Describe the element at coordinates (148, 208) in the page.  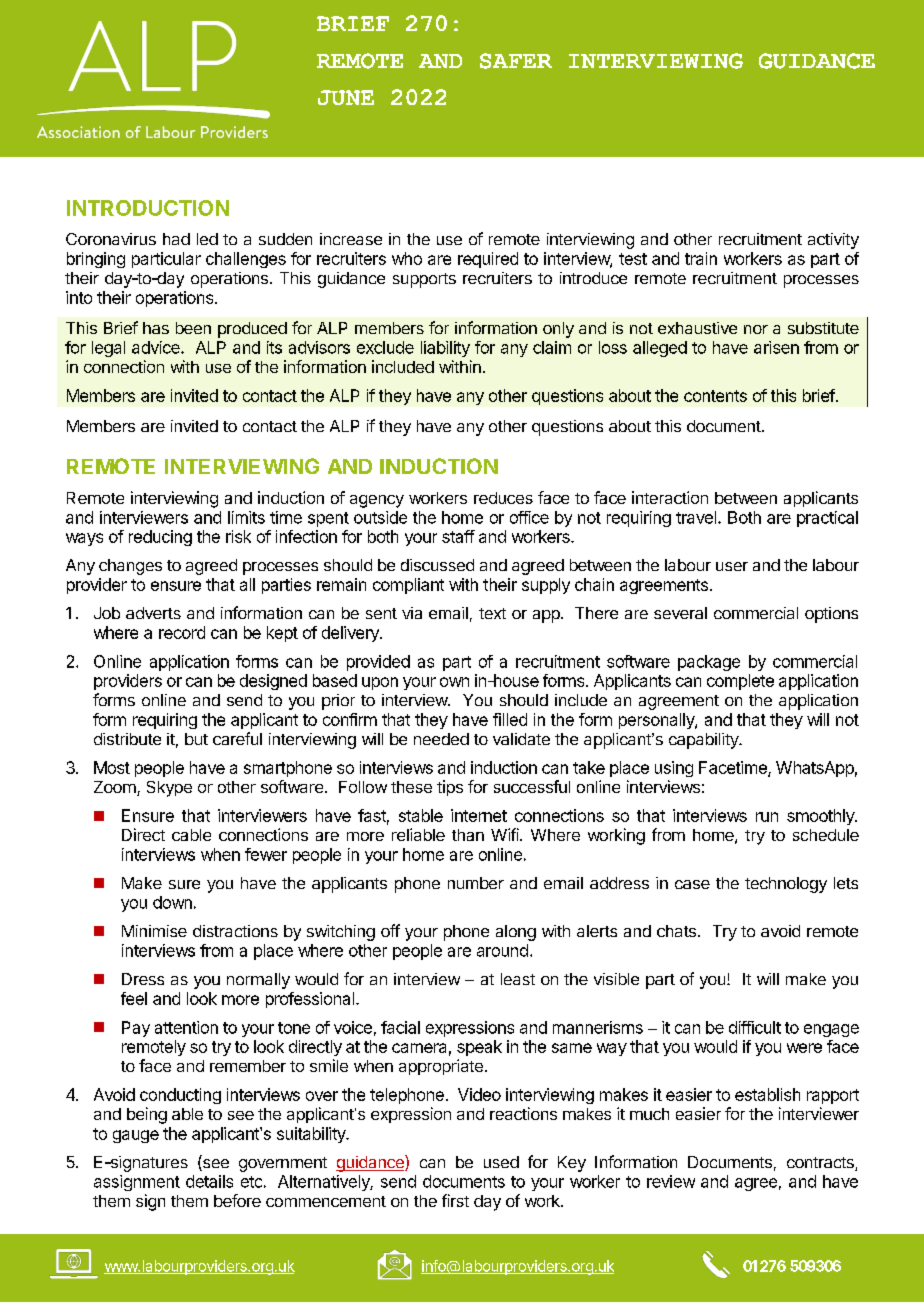
I see `INTRODUCTION` at that location.
